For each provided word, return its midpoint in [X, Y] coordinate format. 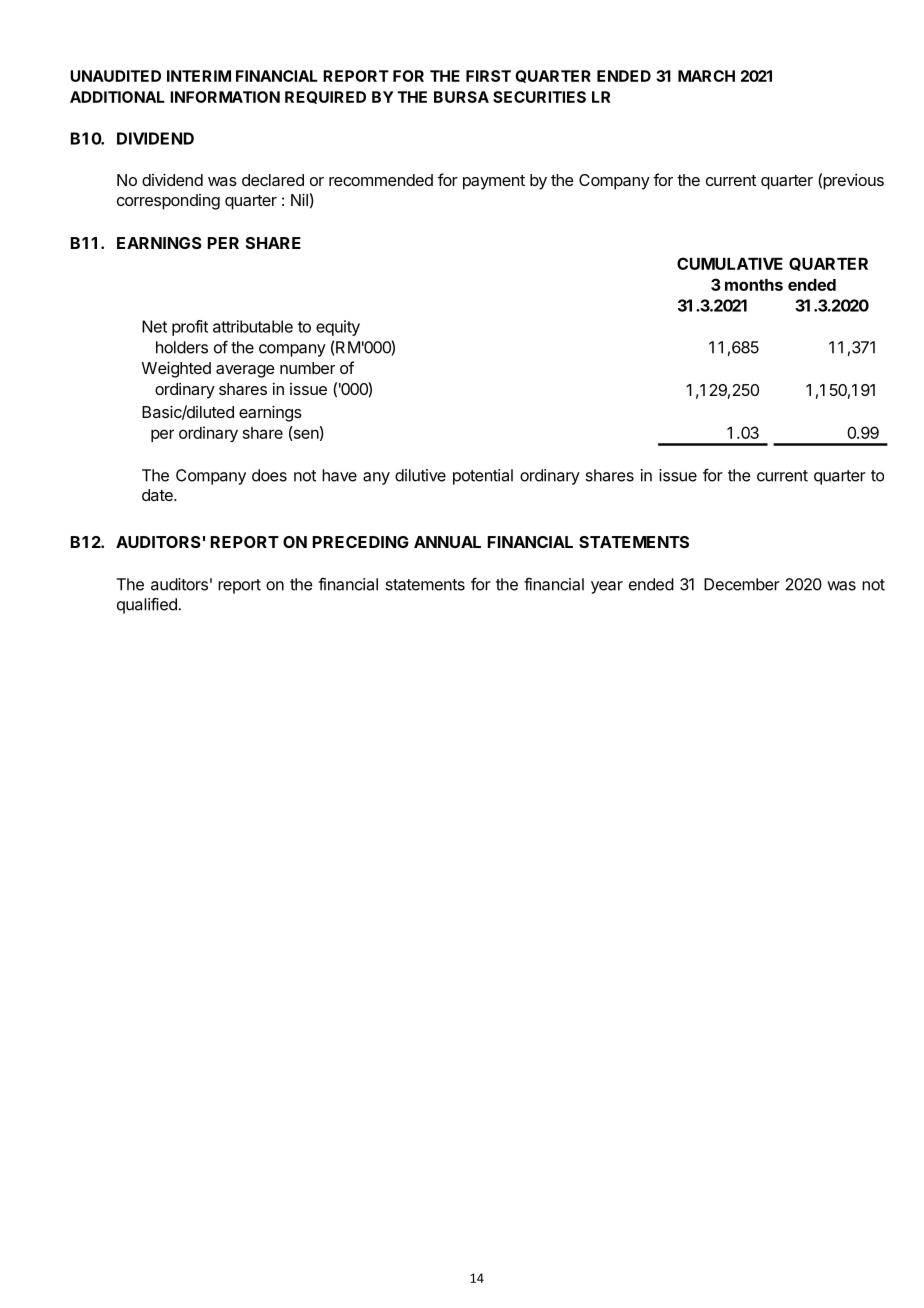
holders [182, 347]
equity [338, 328]
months [754, 285]
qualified [147, 605]
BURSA [461, 97]
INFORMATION [225, 97]
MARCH [706, 76]
